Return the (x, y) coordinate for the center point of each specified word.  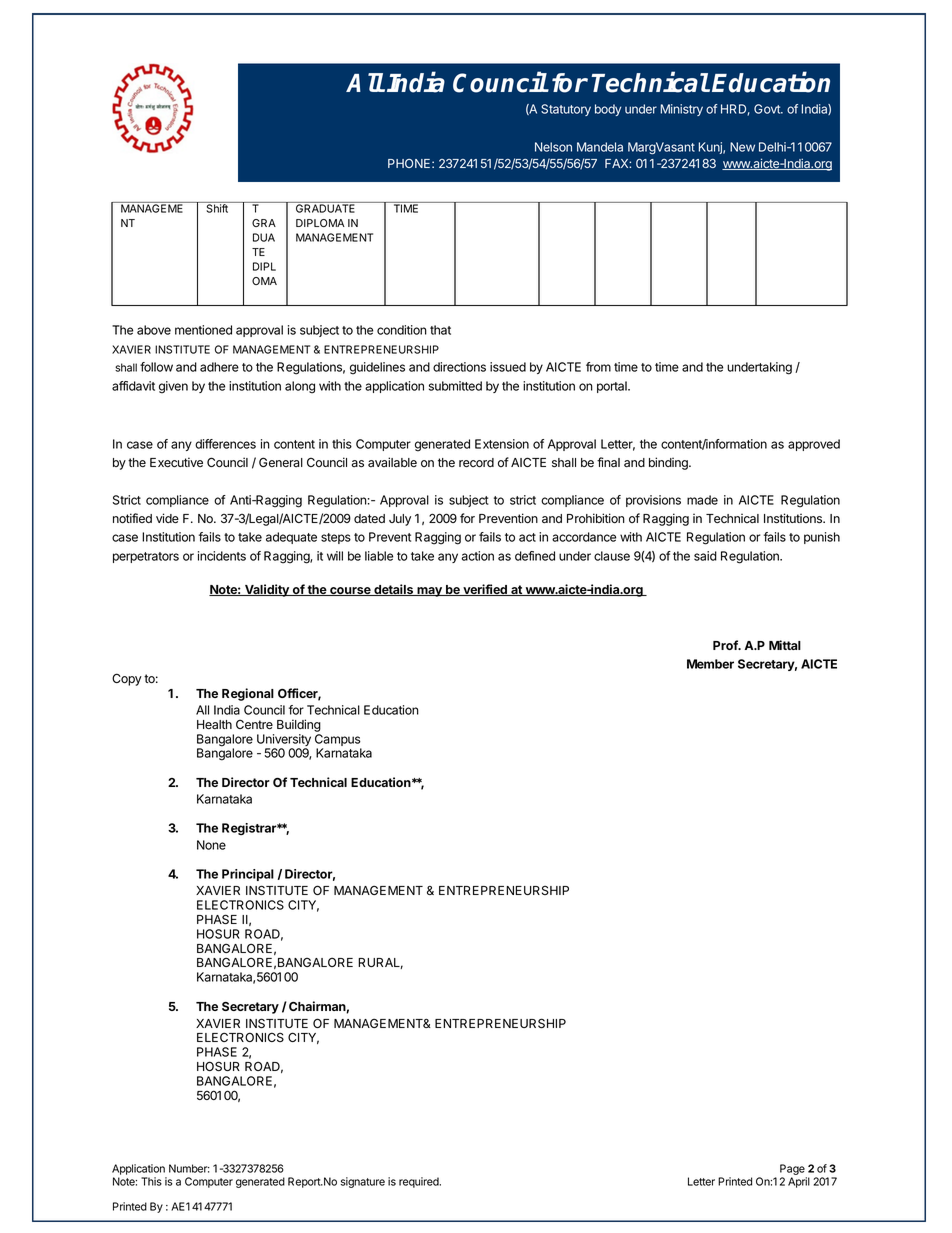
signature (363, 1182)
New (742, 147)
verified (485, 590)
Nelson (553, 147)
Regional (248, 694)
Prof (726, 645)
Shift (217, 207)
